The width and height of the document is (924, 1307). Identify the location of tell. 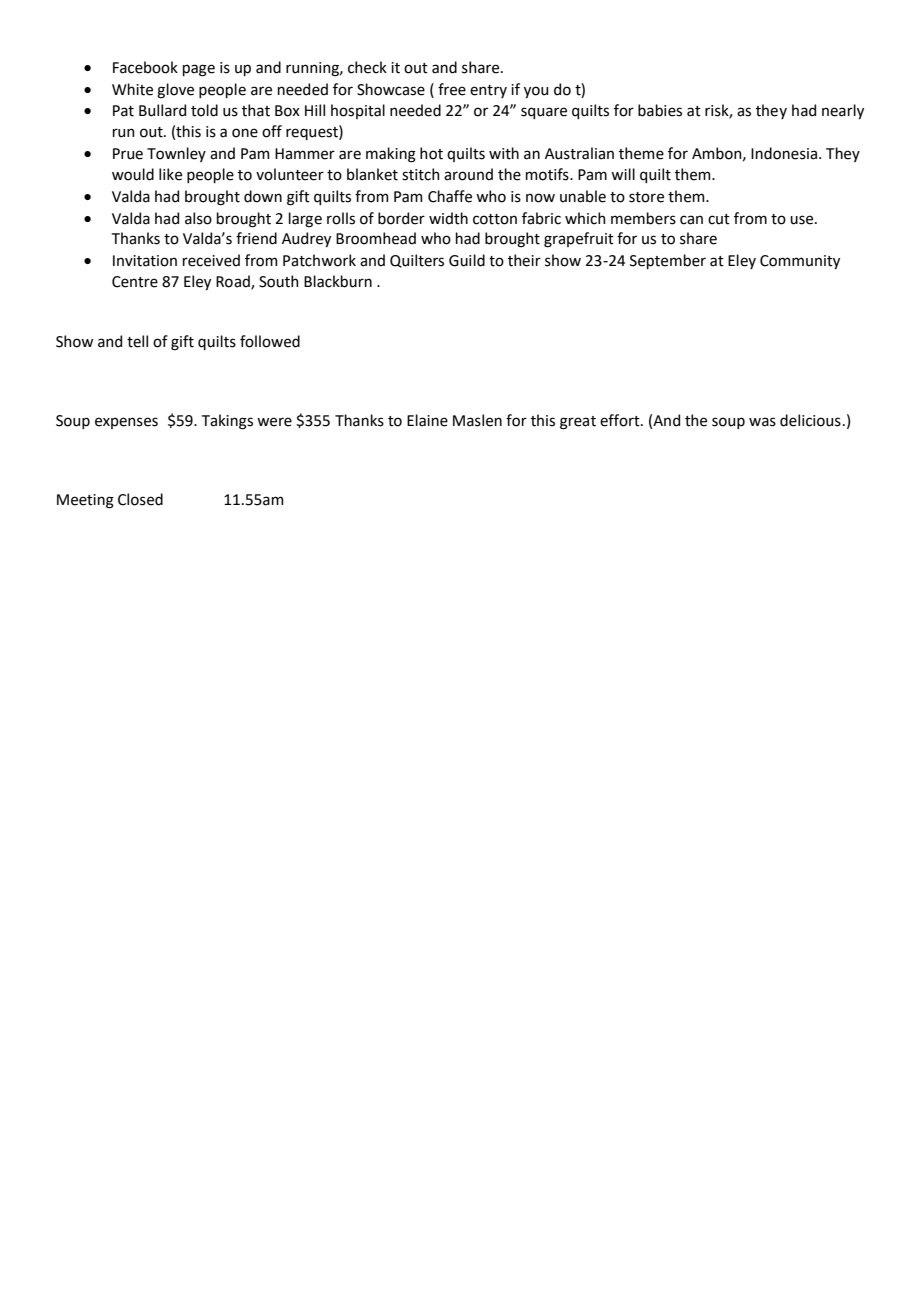
(137, 341).
